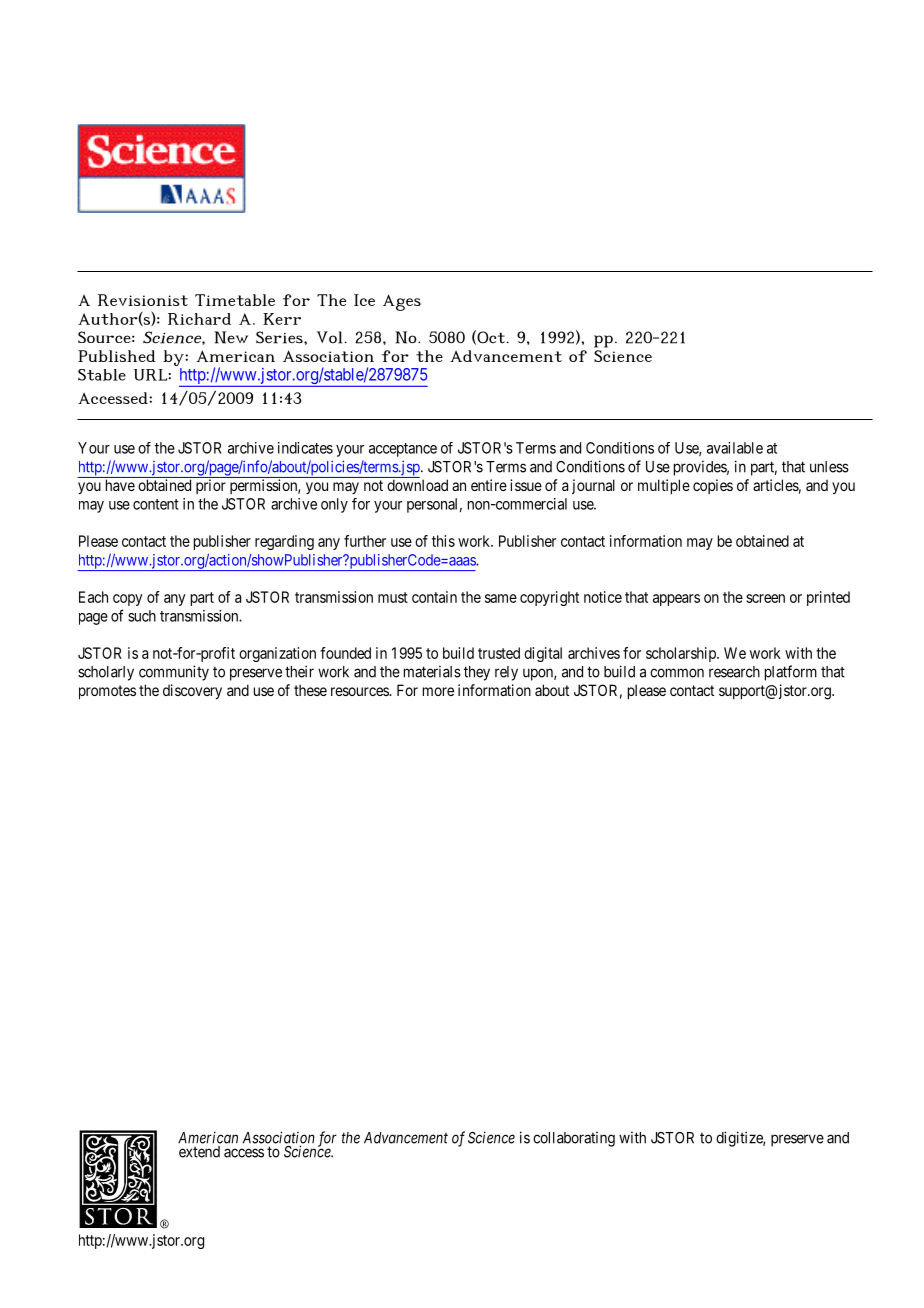  Describe the element at coordinates (574, 1139) in the screenshot. I see `collaborating` at that location.
